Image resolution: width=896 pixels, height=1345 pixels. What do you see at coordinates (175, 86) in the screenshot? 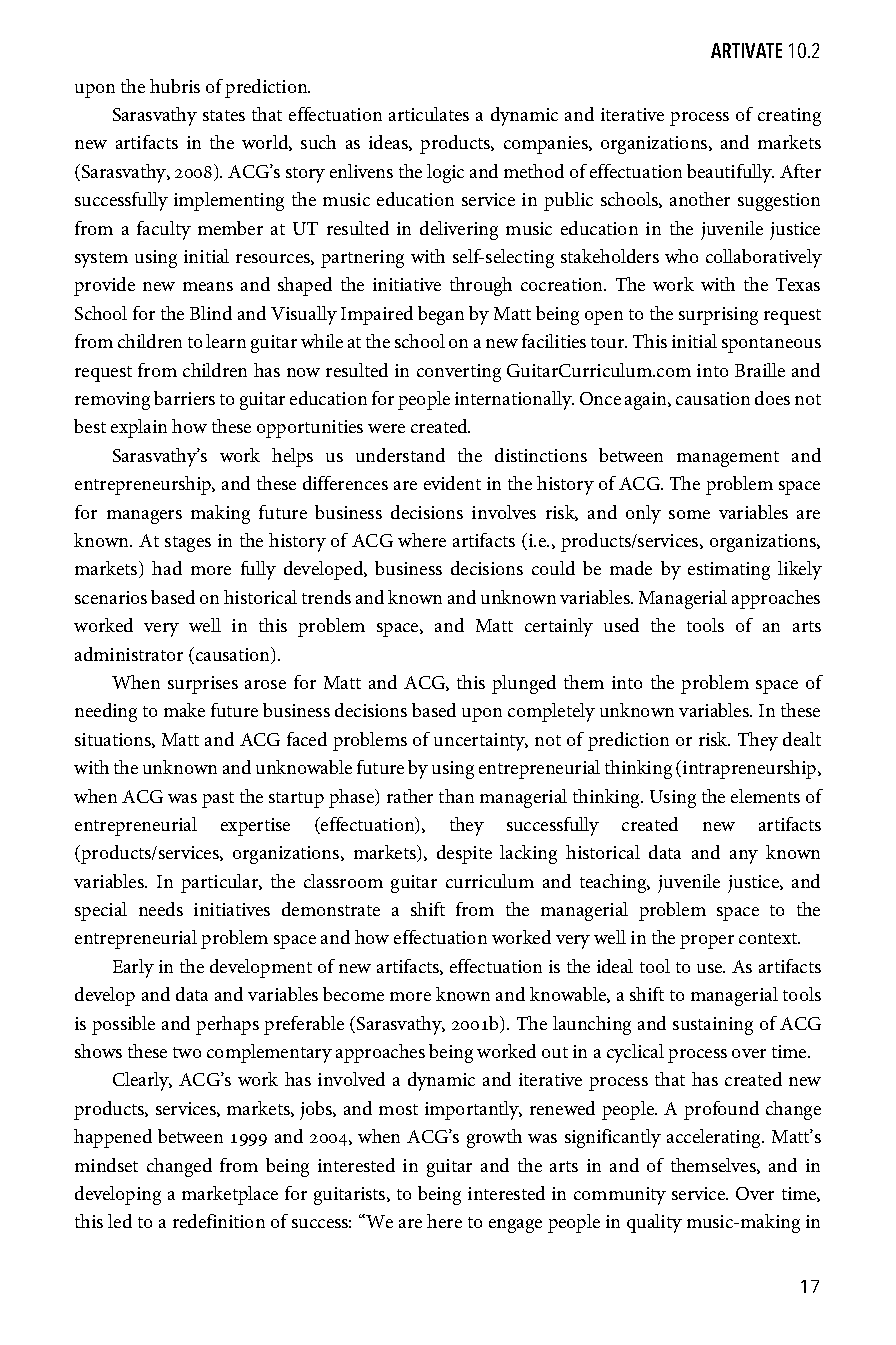
I see `hubris` at bounding box center [175, 86].
